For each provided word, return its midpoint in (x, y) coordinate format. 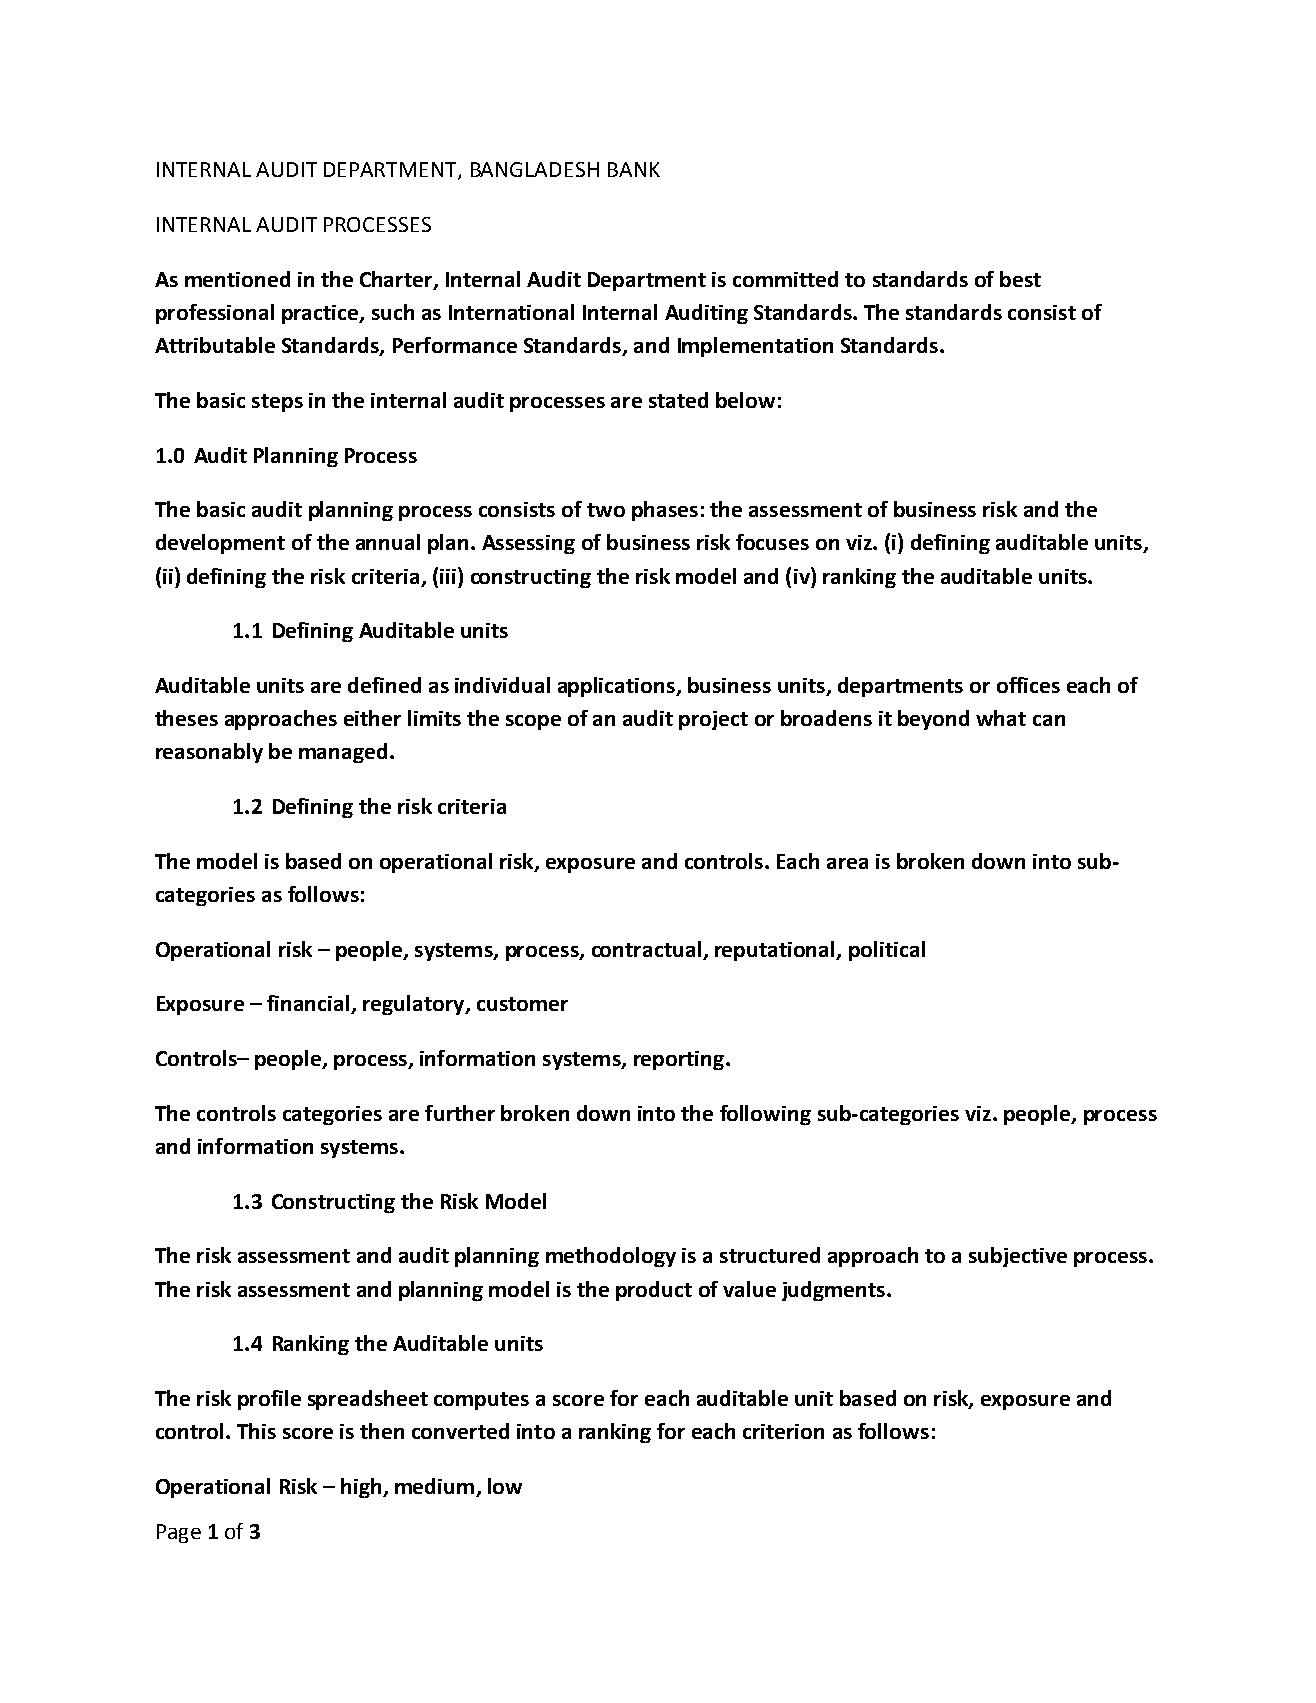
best (1020, 279)
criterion (783, 1431)
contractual (646, 949)
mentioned (237, 279)
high (362, 1488)
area (847, 863)
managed (343, 753)
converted (460, 1431)
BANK (634, 169)
